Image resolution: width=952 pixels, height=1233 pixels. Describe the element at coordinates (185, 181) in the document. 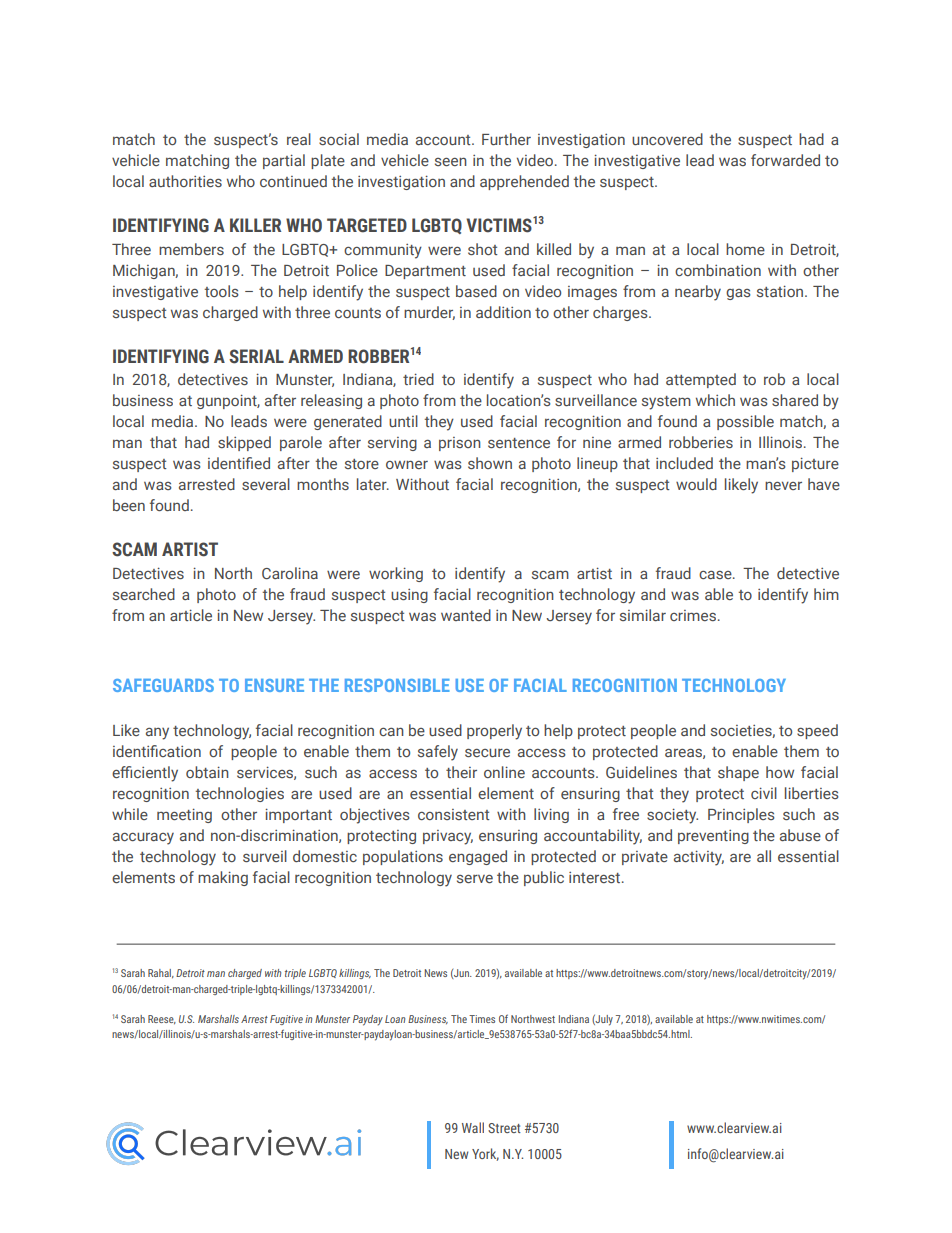

I see `authorities` at that location.
